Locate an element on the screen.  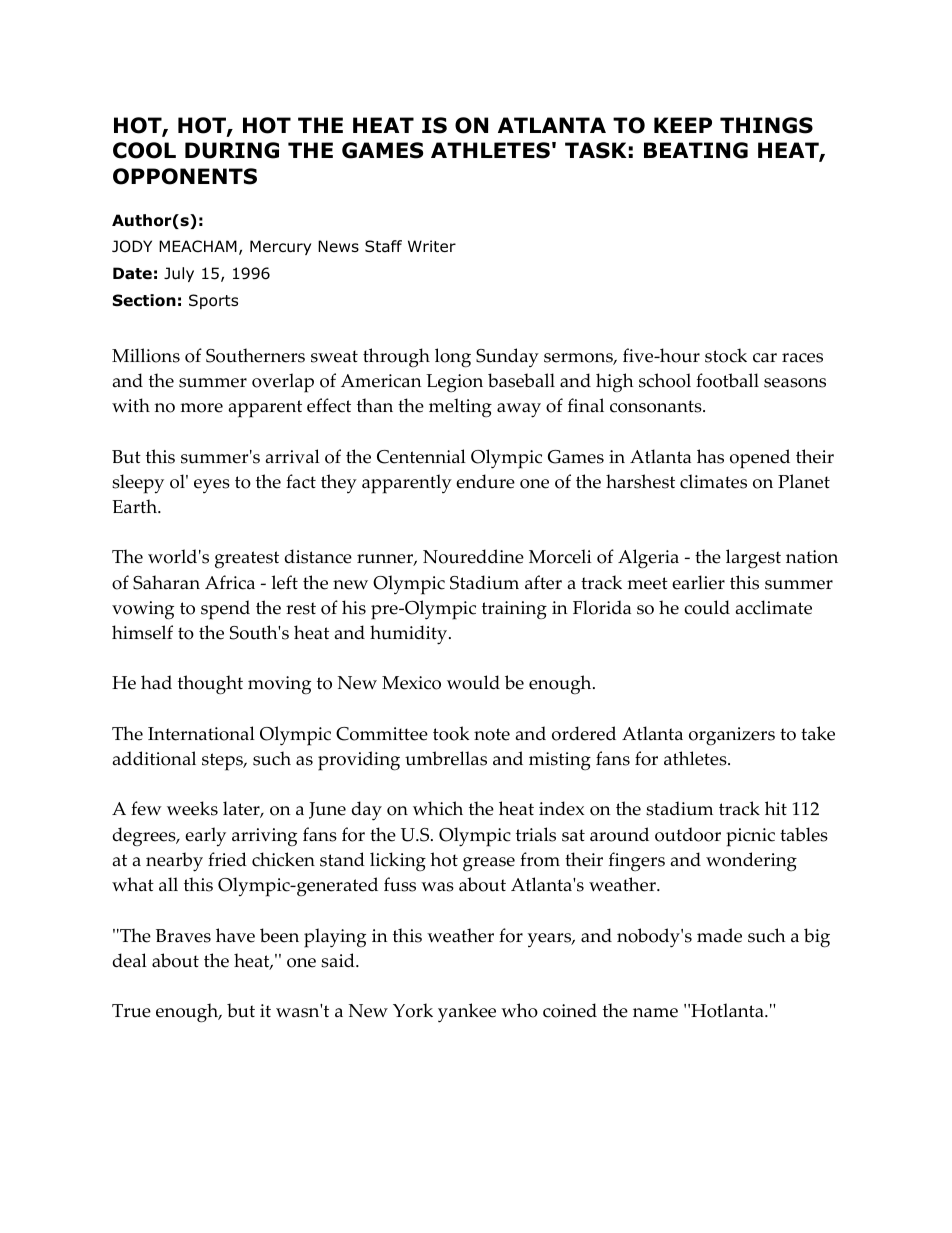
stock is located at coordinates (726, 355).
